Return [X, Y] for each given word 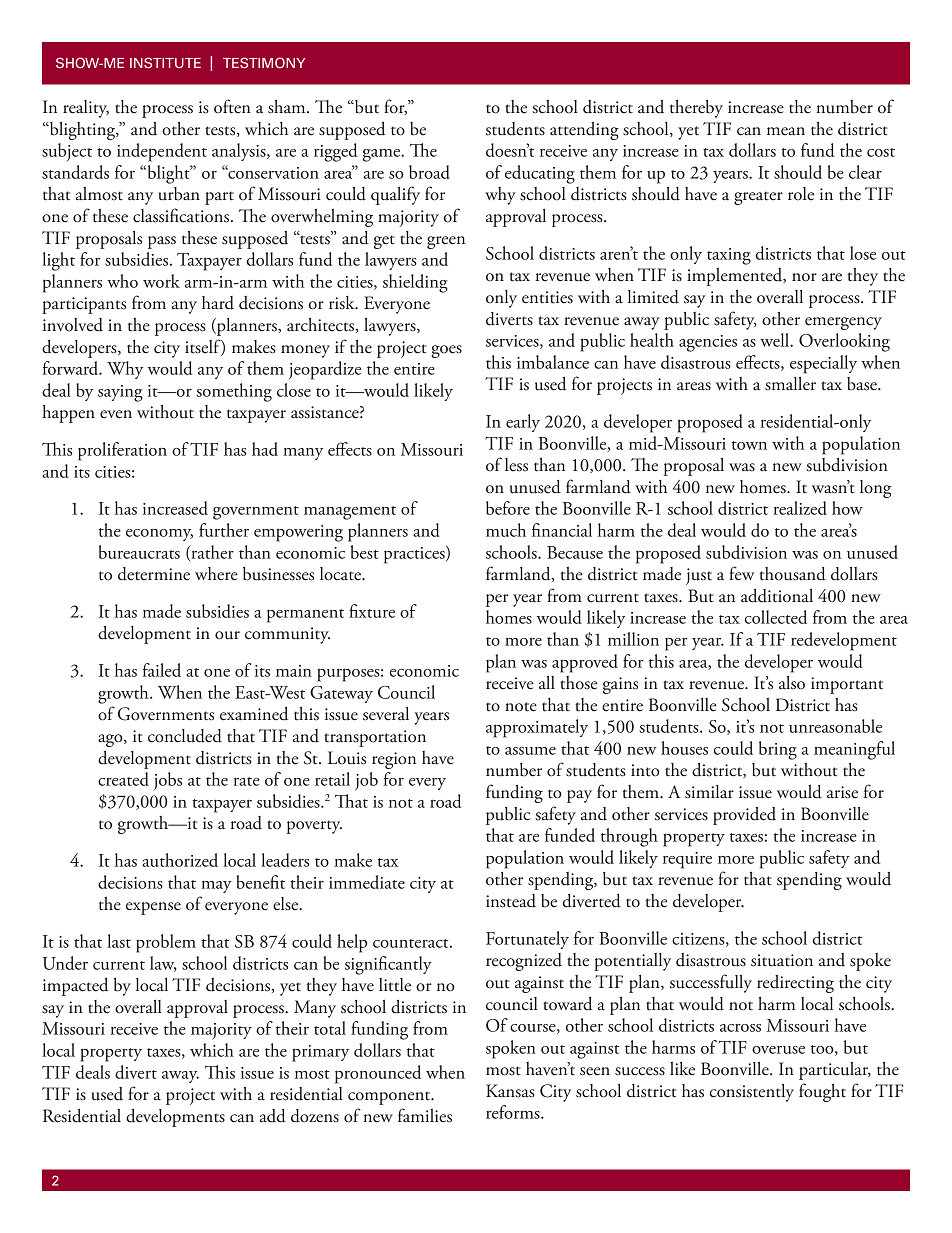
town [749, 445]
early [523, 423]
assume [530, 751]
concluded [185, 736]
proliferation [122, 451]
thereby [696, 109]
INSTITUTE [165, 62]
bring [778, 750]
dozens [315, 1116]
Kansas [510, 1091]
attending [584, 131]
